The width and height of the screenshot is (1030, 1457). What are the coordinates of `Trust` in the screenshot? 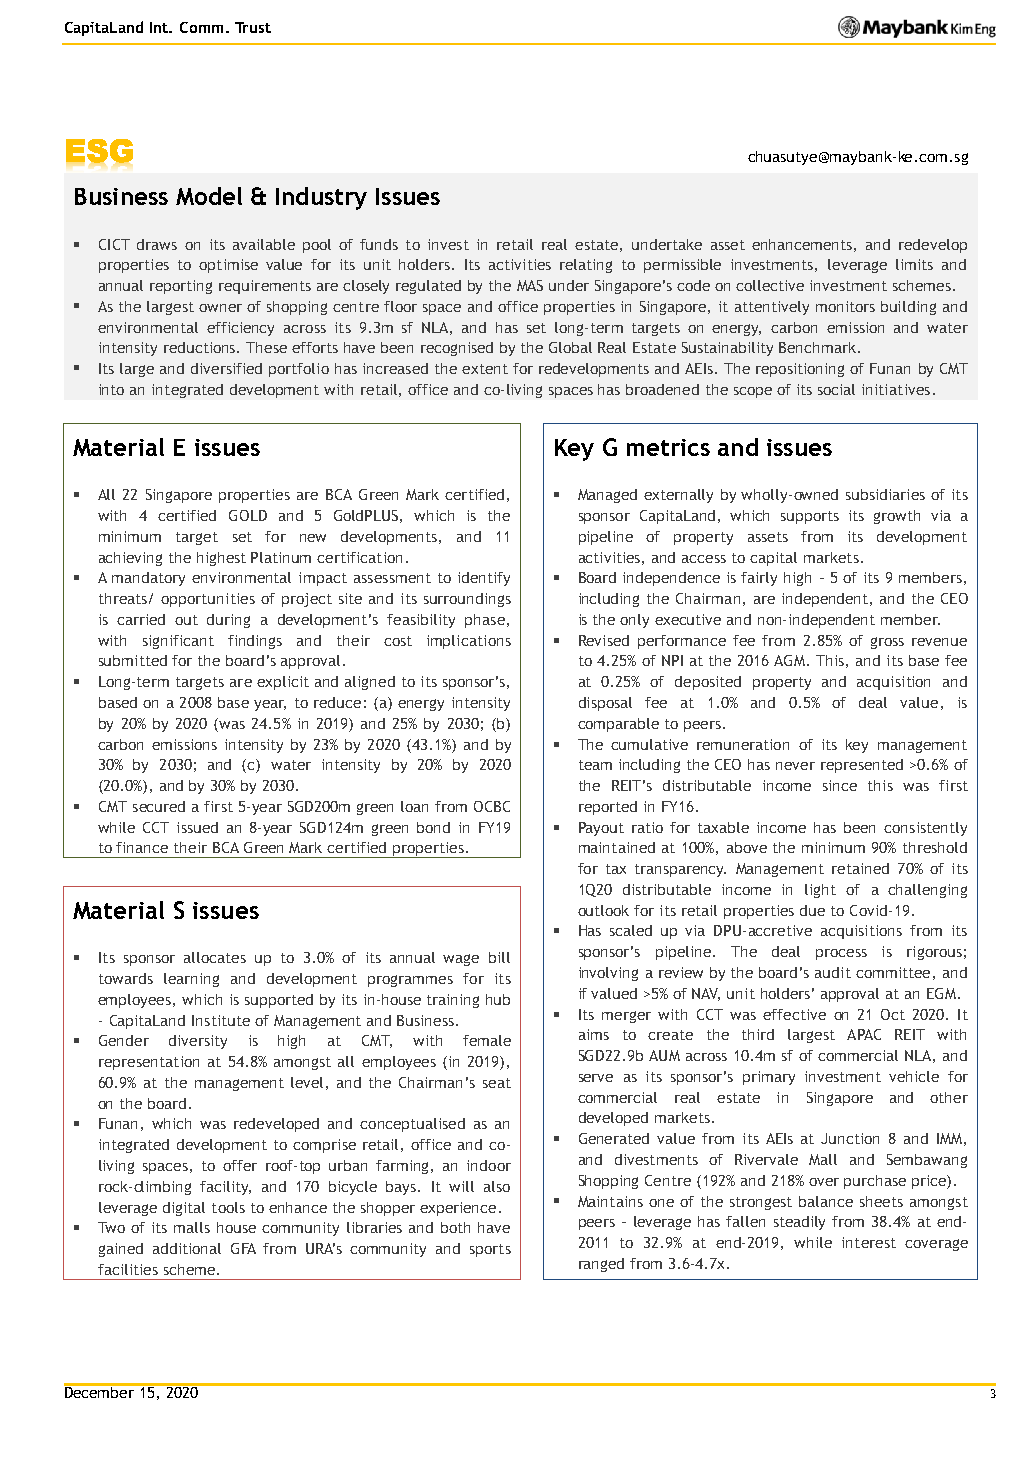 It's located at (253, 27).
